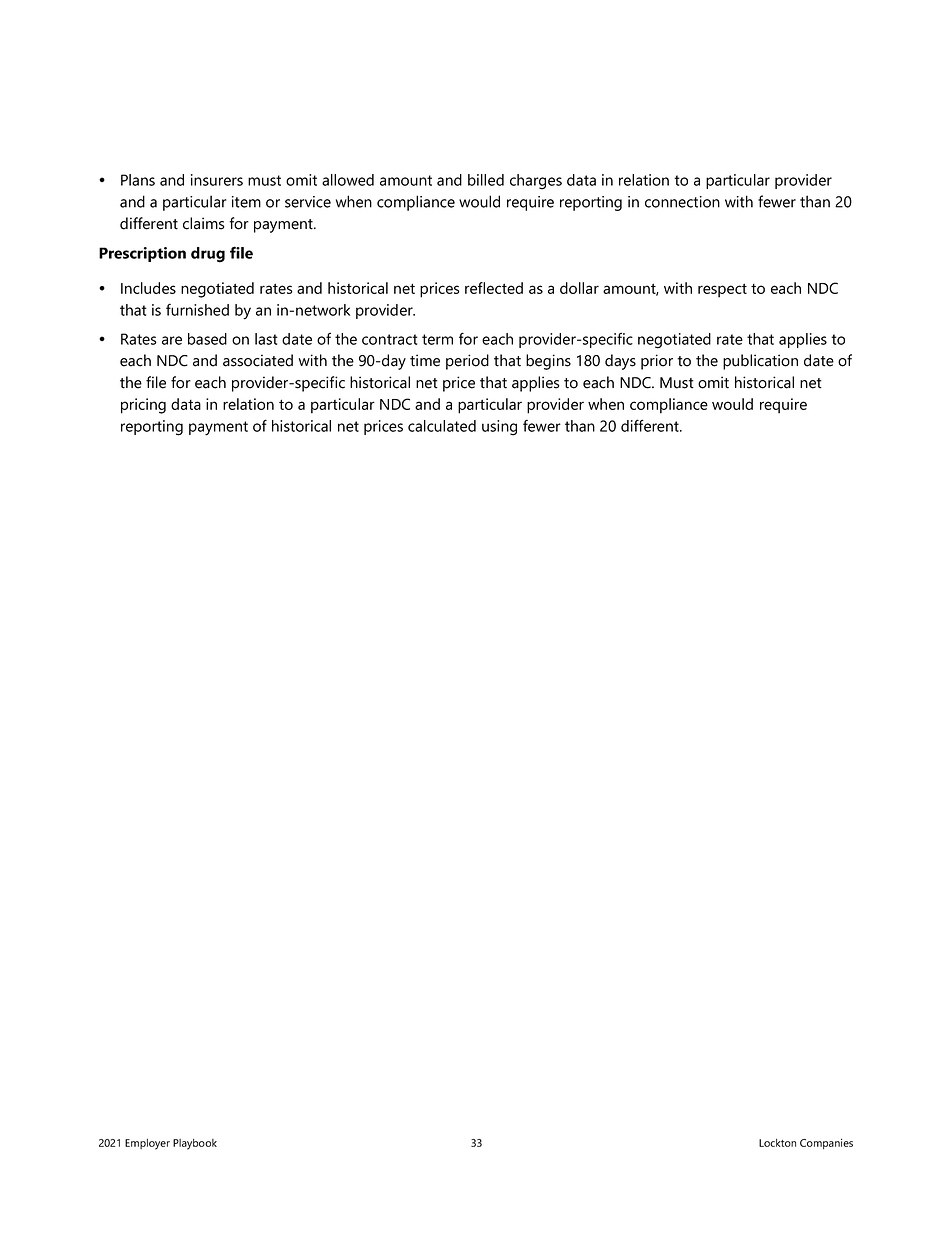  What do you see at coordinates (147, 1144) in the screenshot?
I see `Employer` at bounding box center [147, 1144].
